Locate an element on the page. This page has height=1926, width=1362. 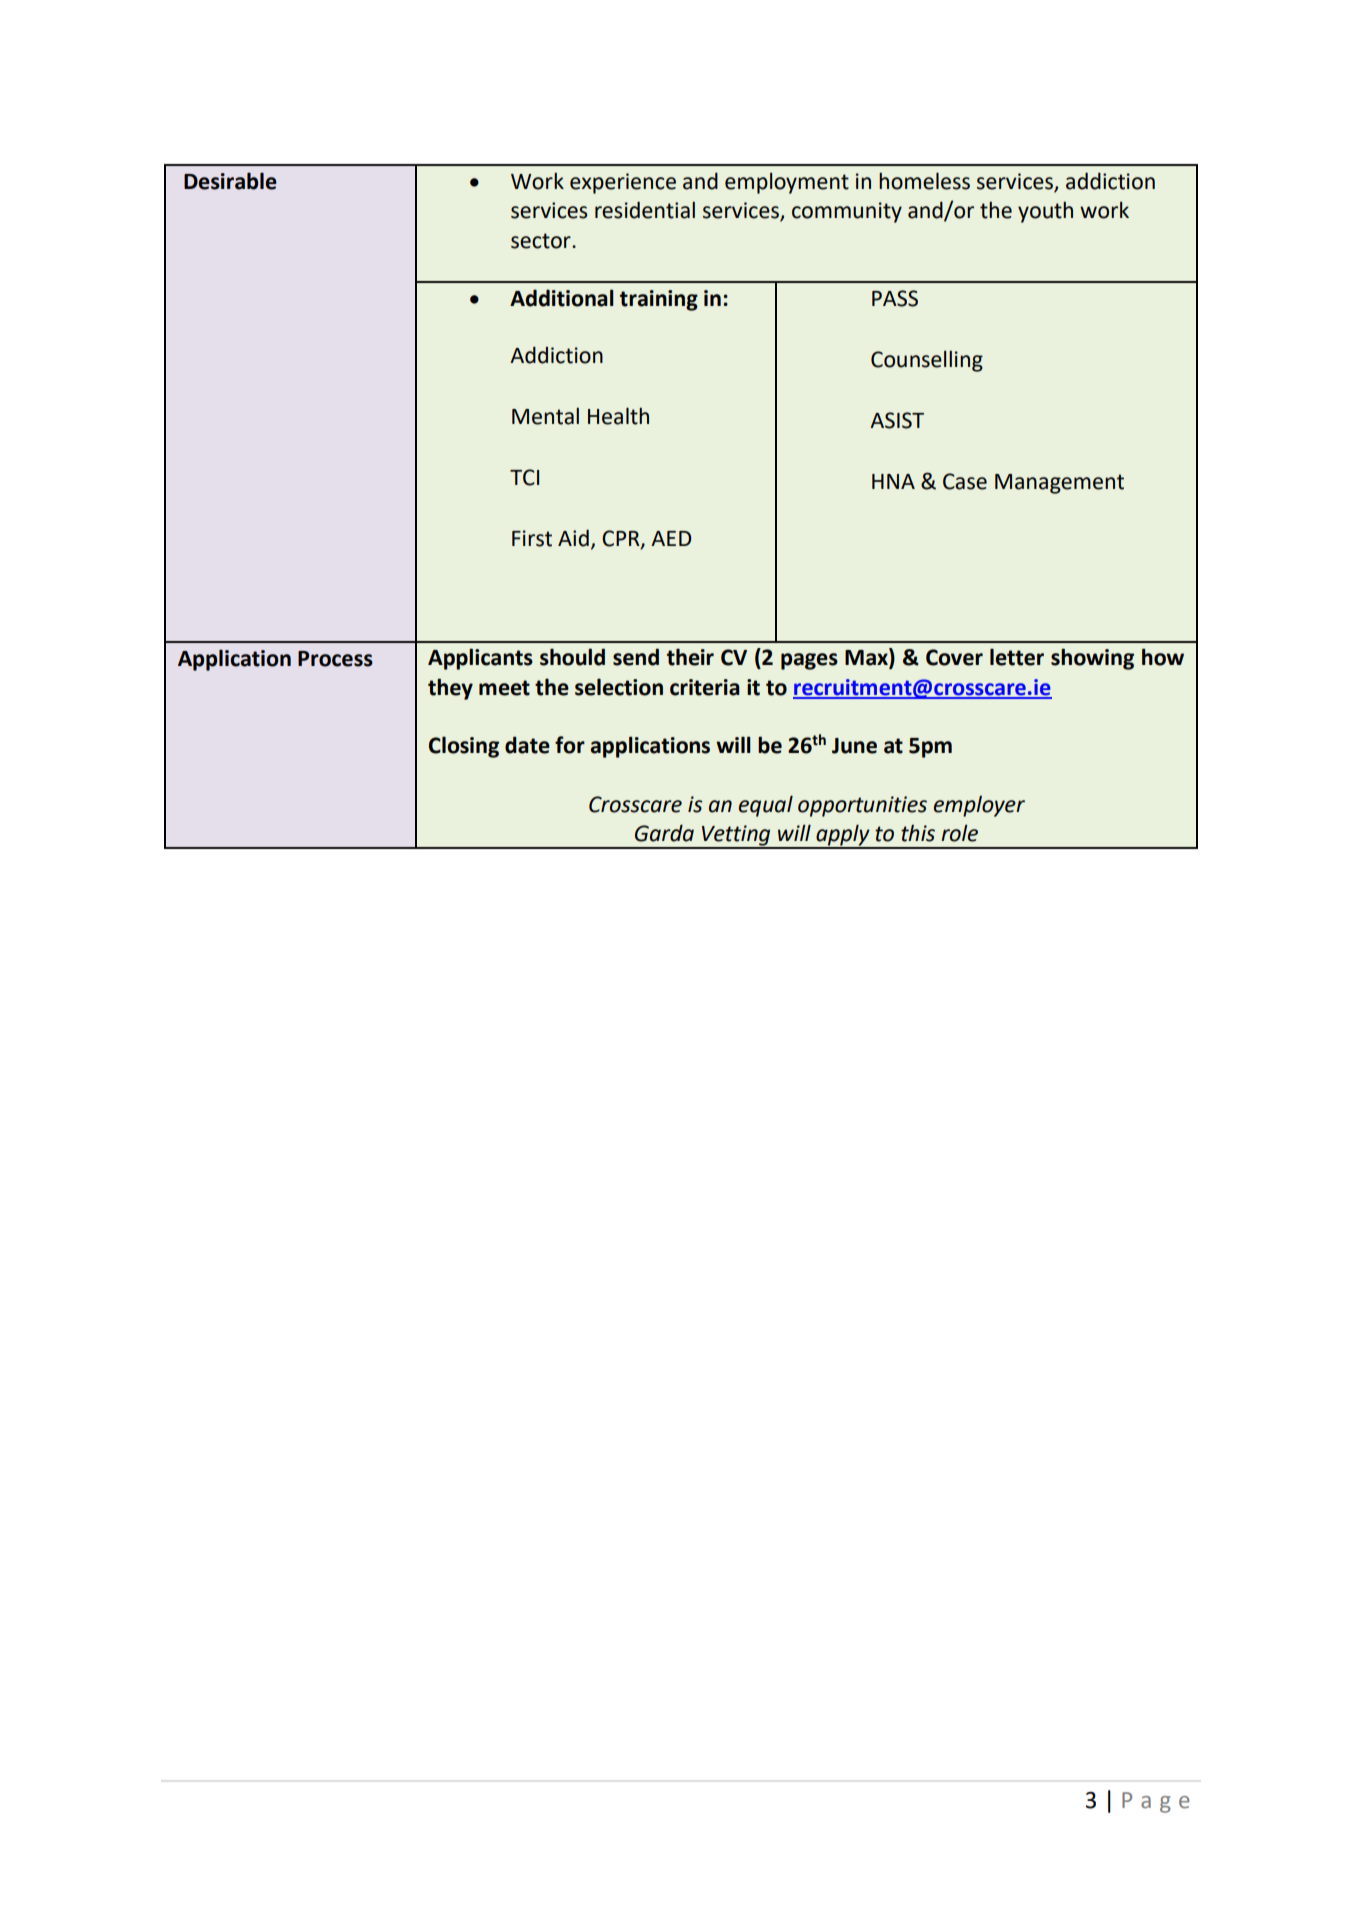
Closing is located at coordinates (464, 747).
